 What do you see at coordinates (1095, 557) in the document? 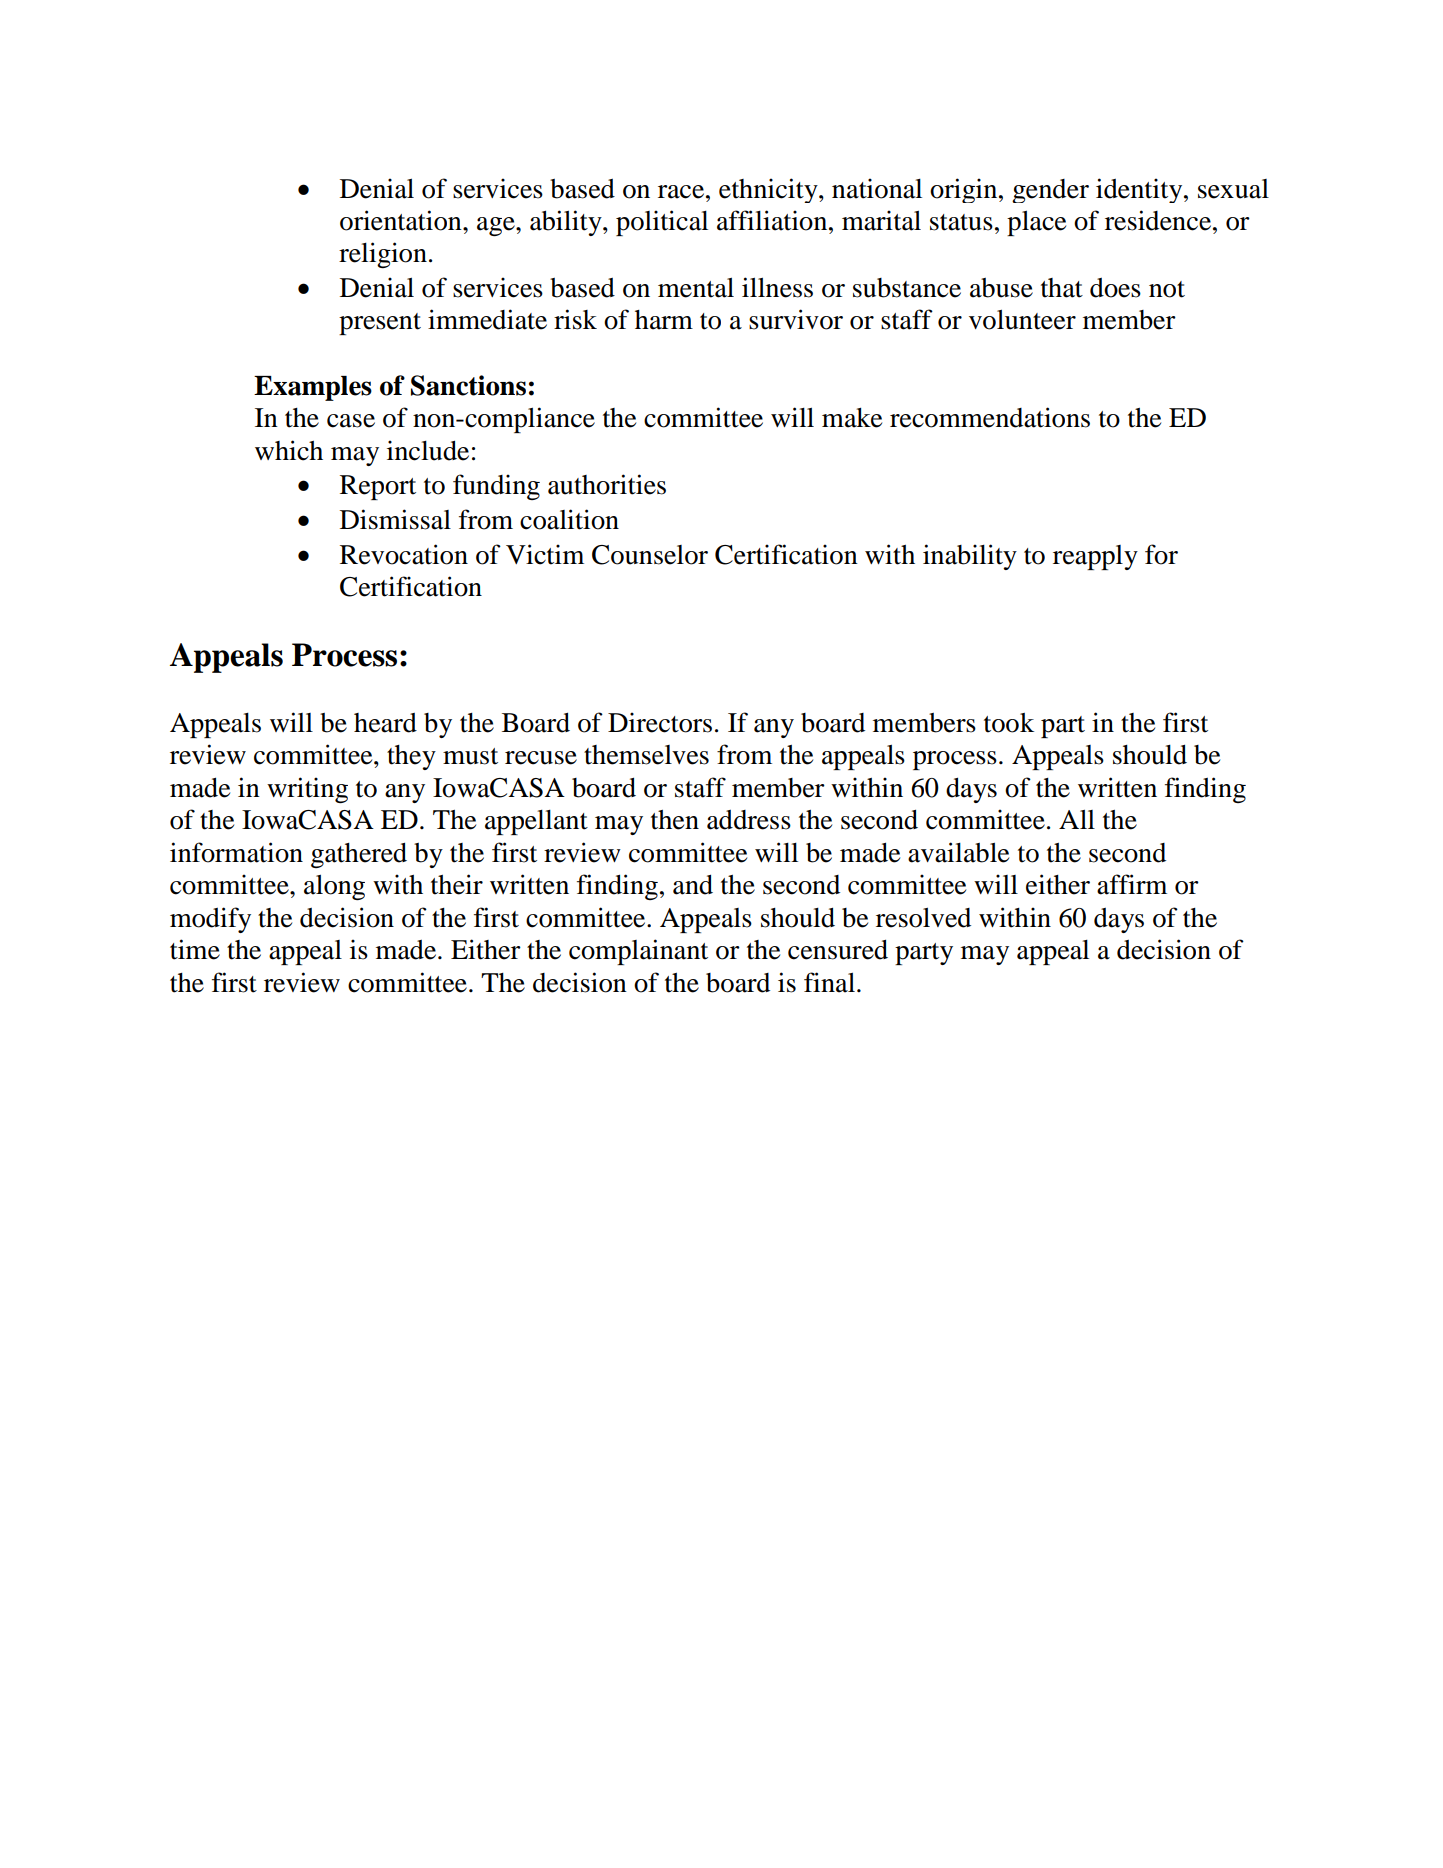
I see `reapply` at bounding box center [1095, 557].
